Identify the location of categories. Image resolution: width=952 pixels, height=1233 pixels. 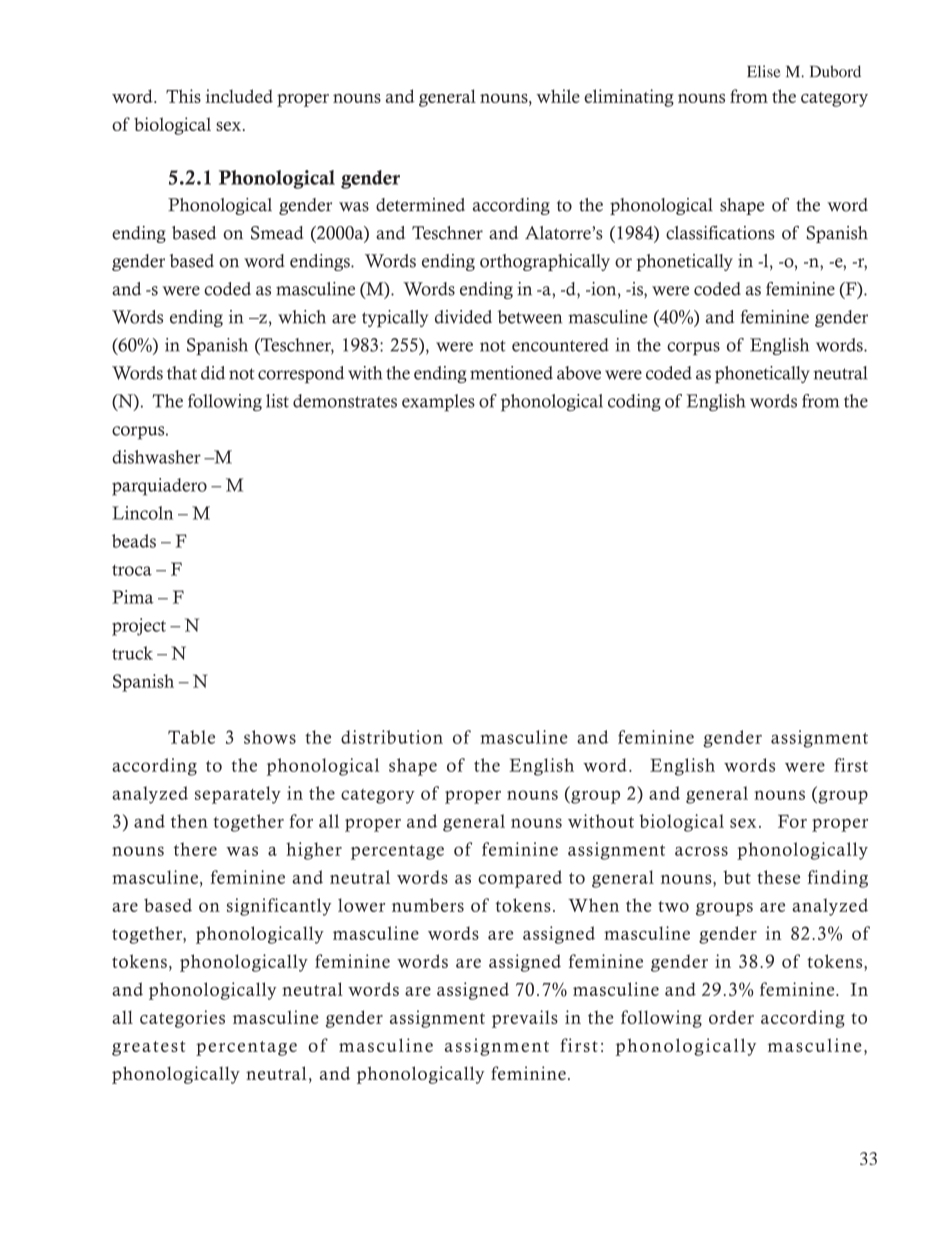
(182, 1019).
